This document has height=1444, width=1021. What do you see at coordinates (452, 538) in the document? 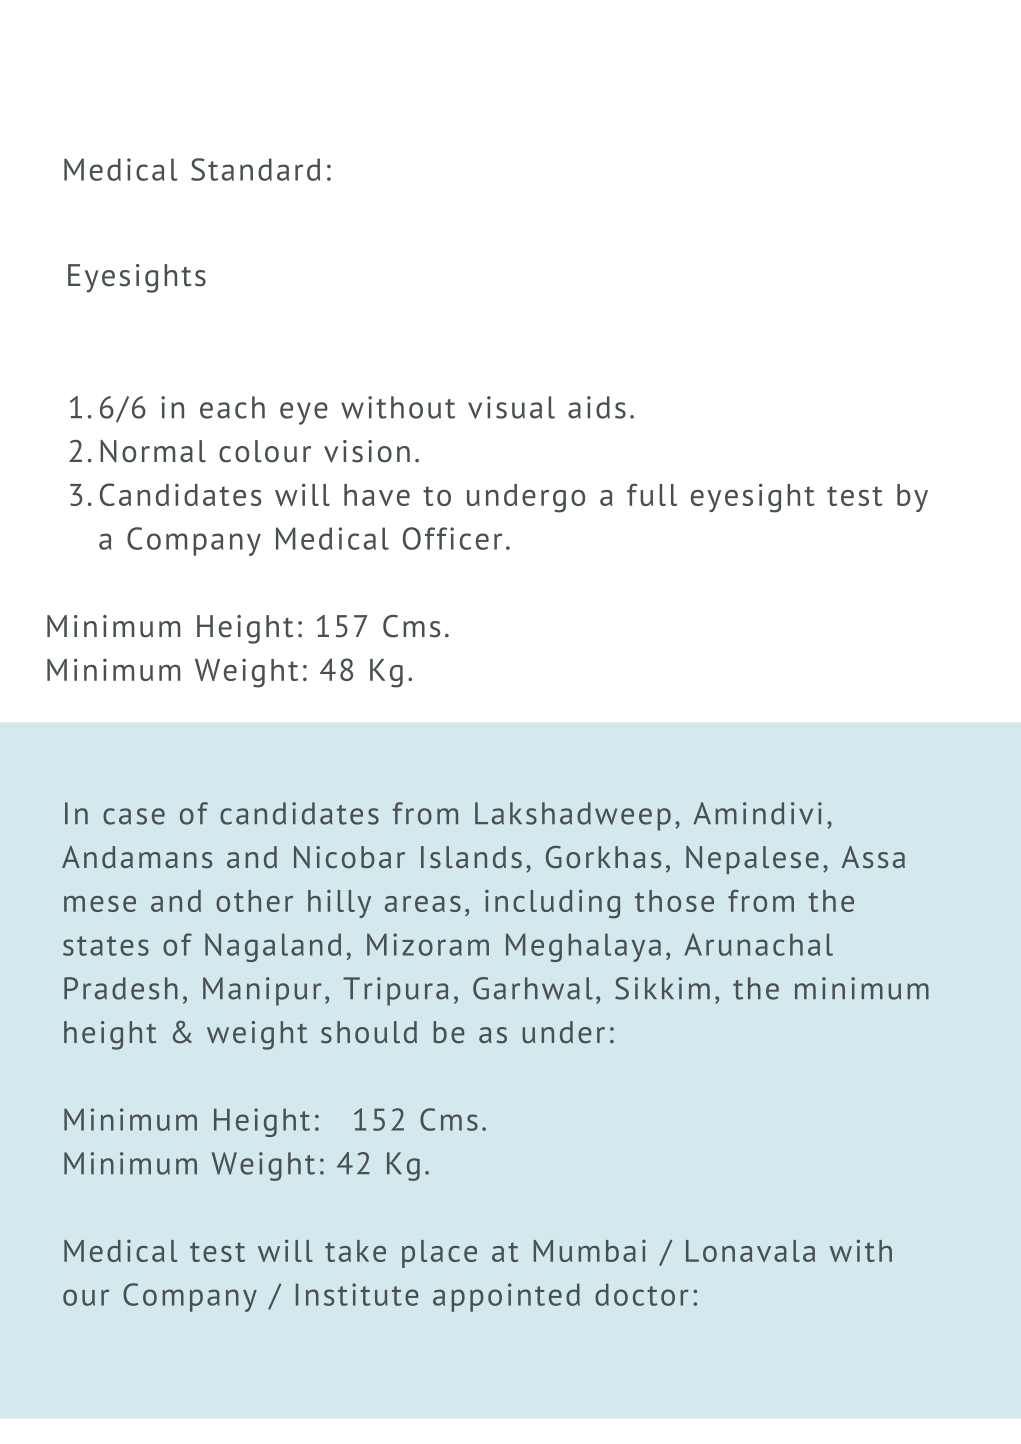
I see `Officer` at bounding box center [452, 538].
